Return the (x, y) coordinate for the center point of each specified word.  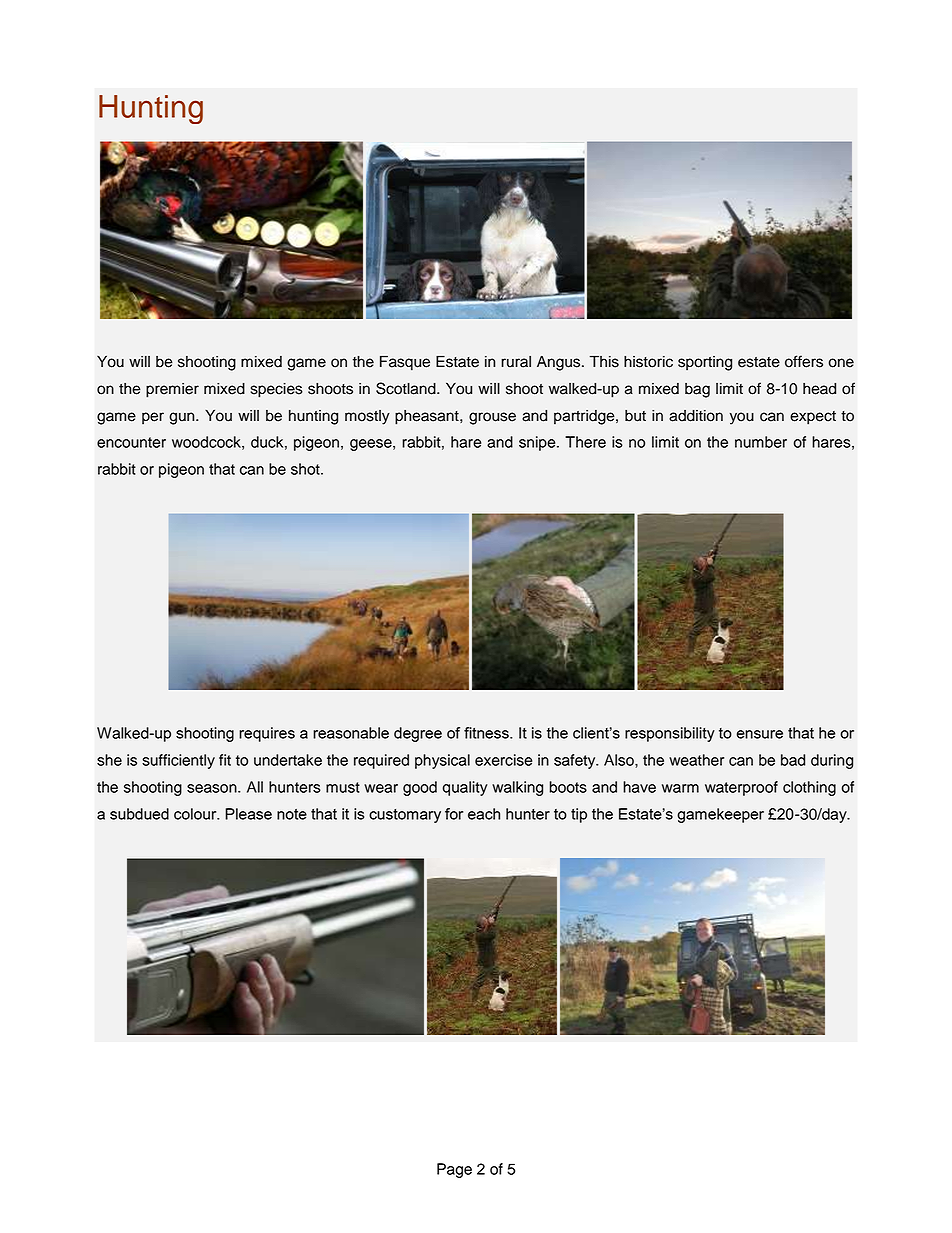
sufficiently (178, 761)
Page (454, 1170)
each (484, 814)
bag (697, 390)
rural (516, 362)
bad (793, 760)
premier (172, 390)
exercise (503, 760)
